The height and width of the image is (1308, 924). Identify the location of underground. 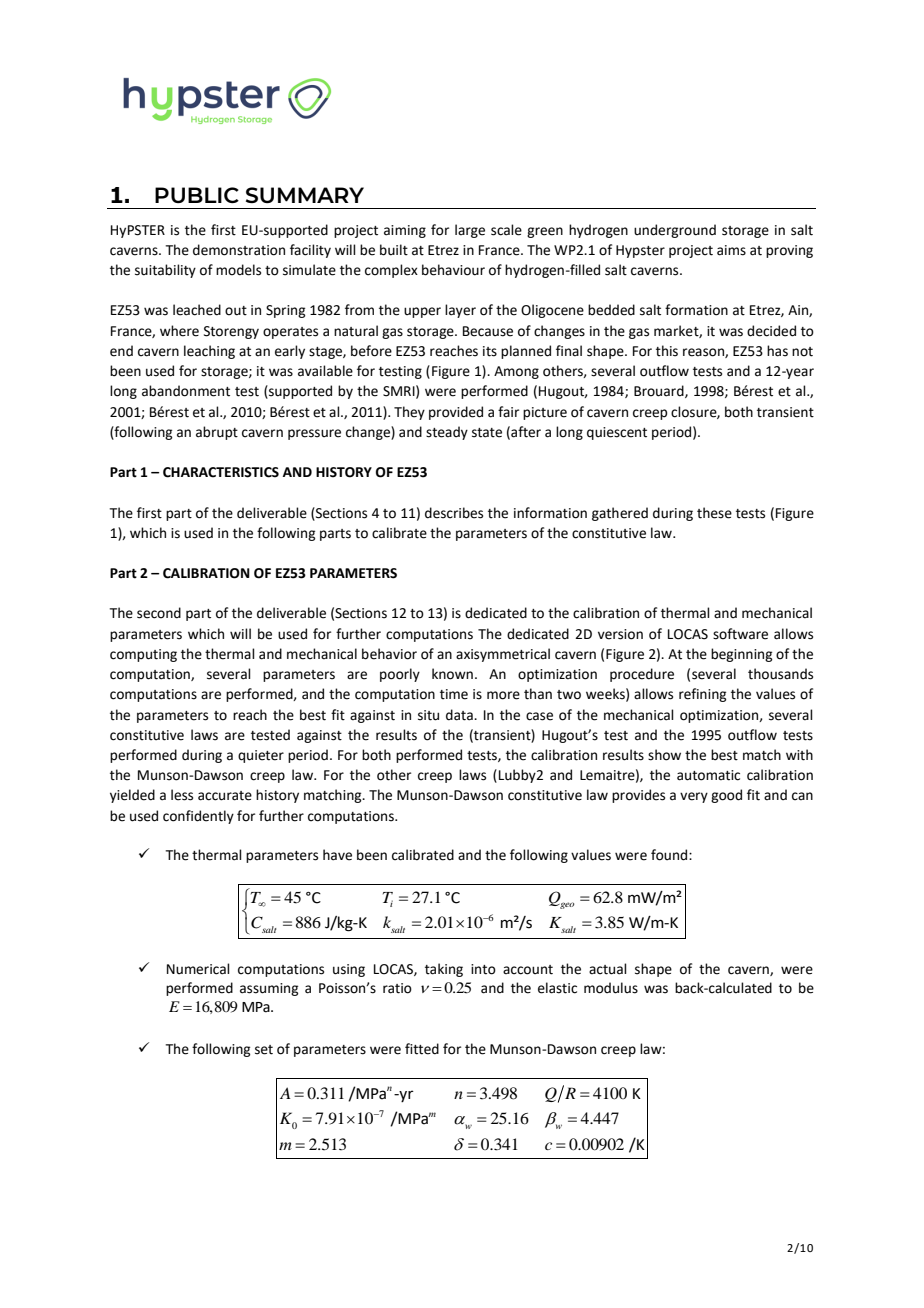
(675, 231).
